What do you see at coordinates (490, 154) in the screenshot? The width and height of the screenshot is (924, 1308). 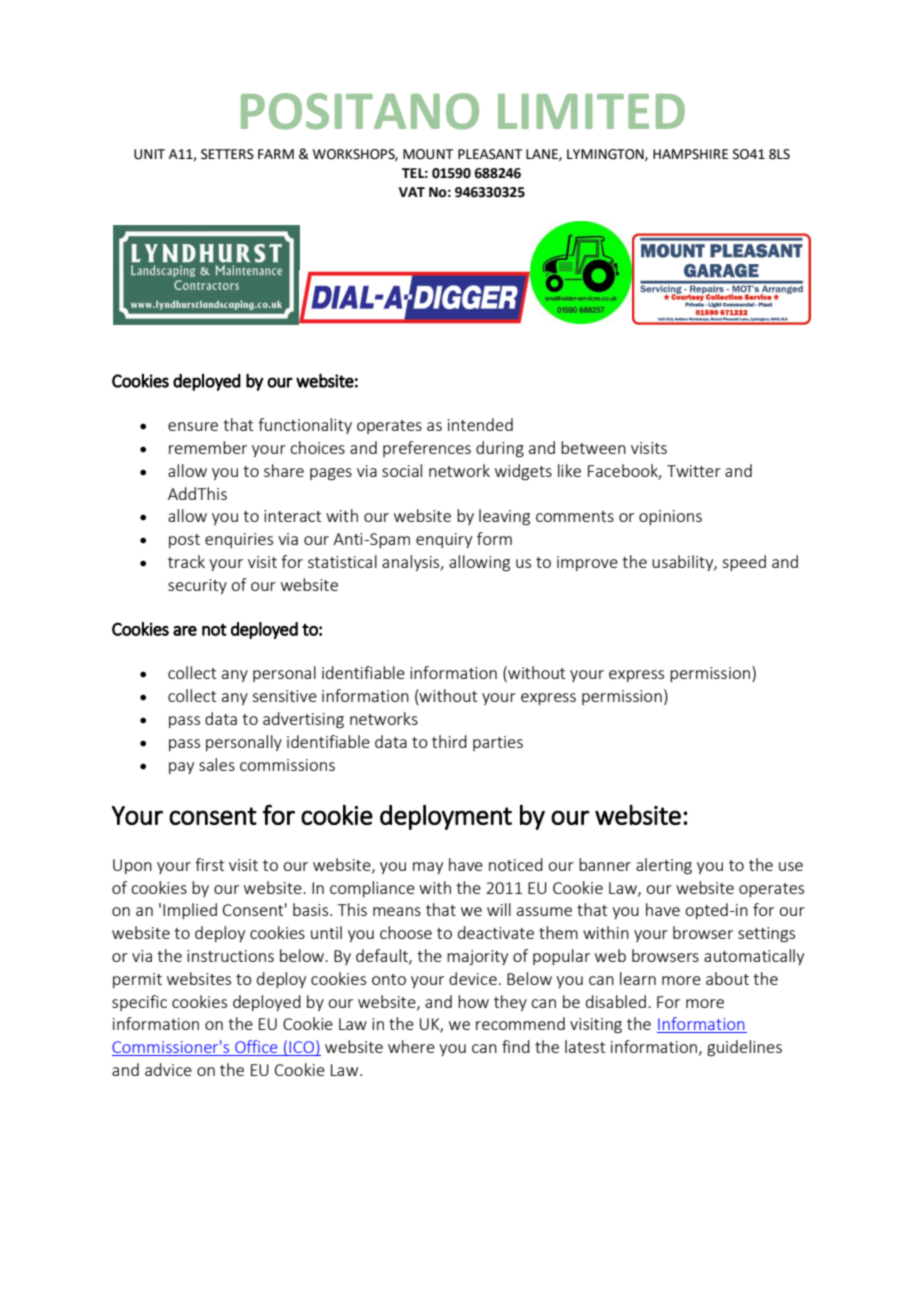 I see `PLEASANT` at bounding box center [490, 154].
